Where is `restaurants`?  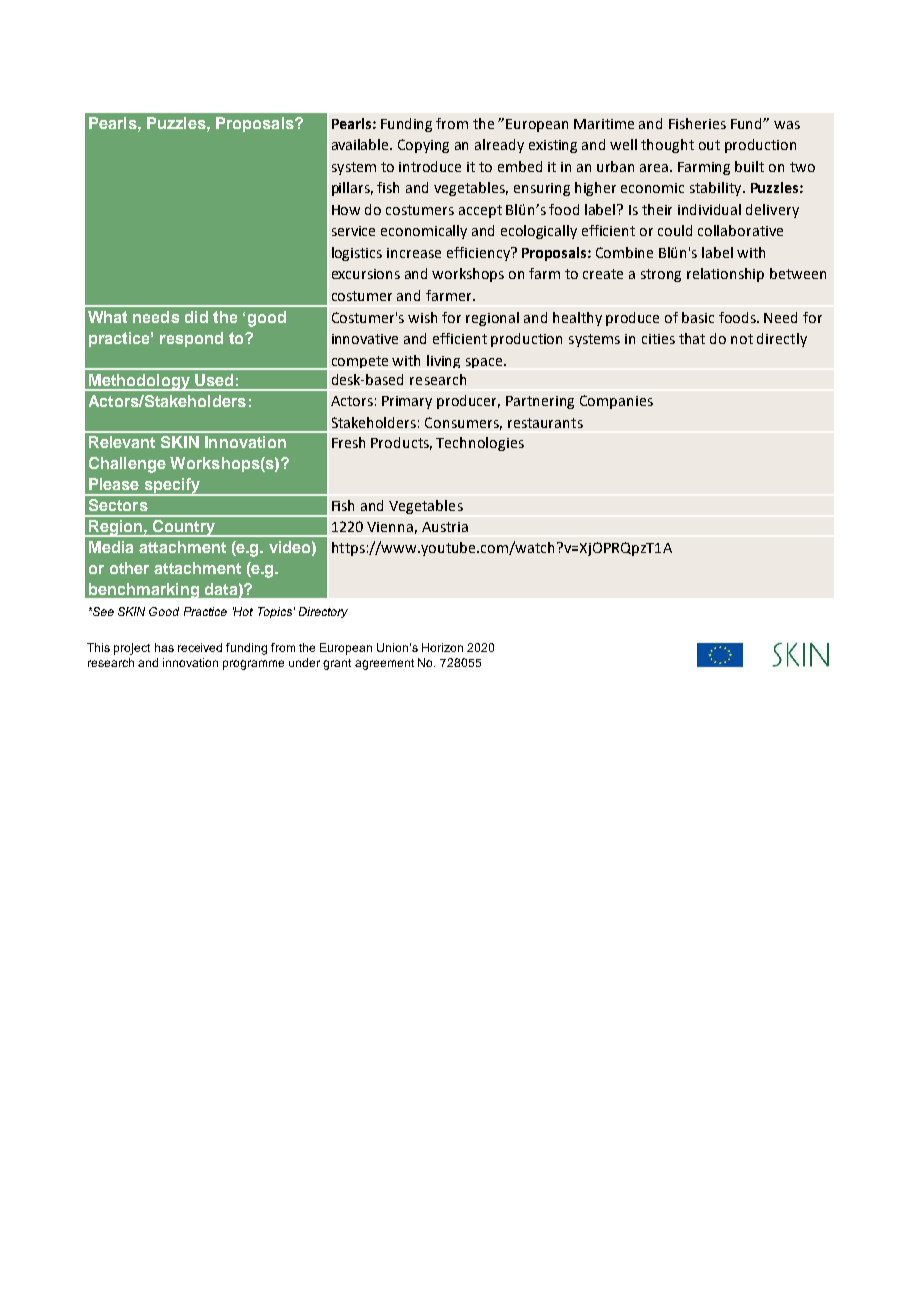 restaurants is located at coordinates (545, 423).
